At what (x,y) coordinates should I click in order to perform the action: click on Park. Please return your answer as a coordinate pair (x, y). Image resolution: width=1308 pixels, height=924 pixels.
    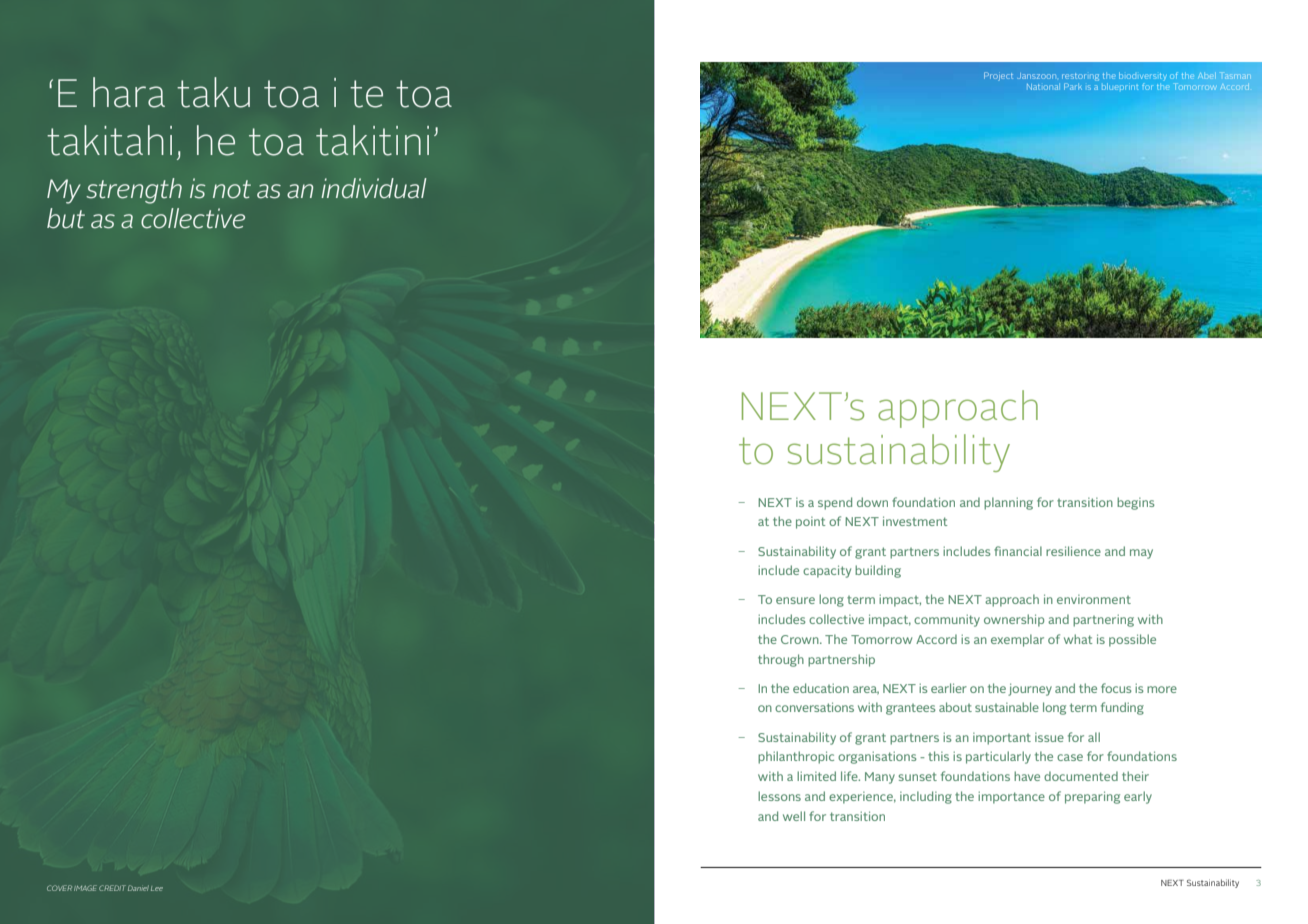
    Looking at the image, I should click on (1073, 86).
